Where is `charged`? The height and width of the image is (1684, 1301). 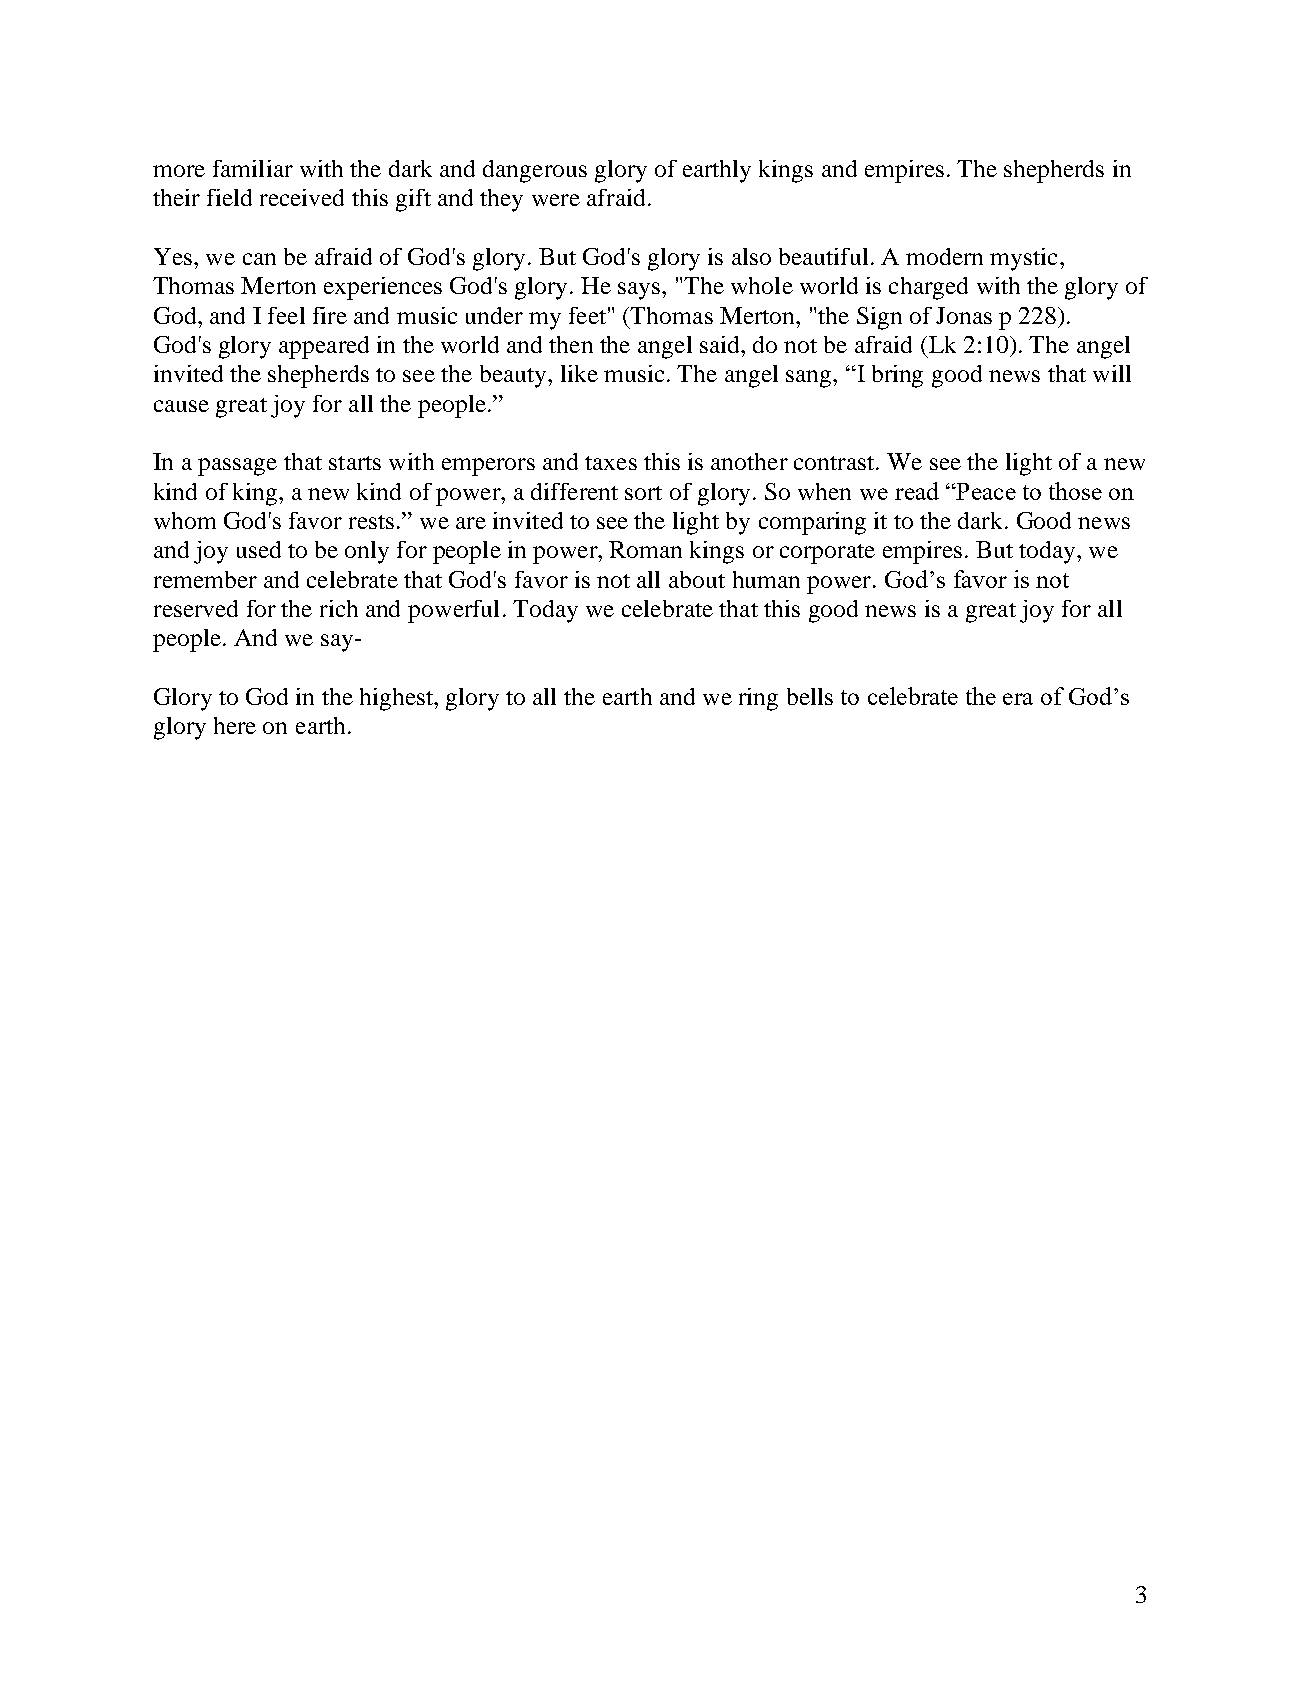 charged is located at coordinates (928, 288).
